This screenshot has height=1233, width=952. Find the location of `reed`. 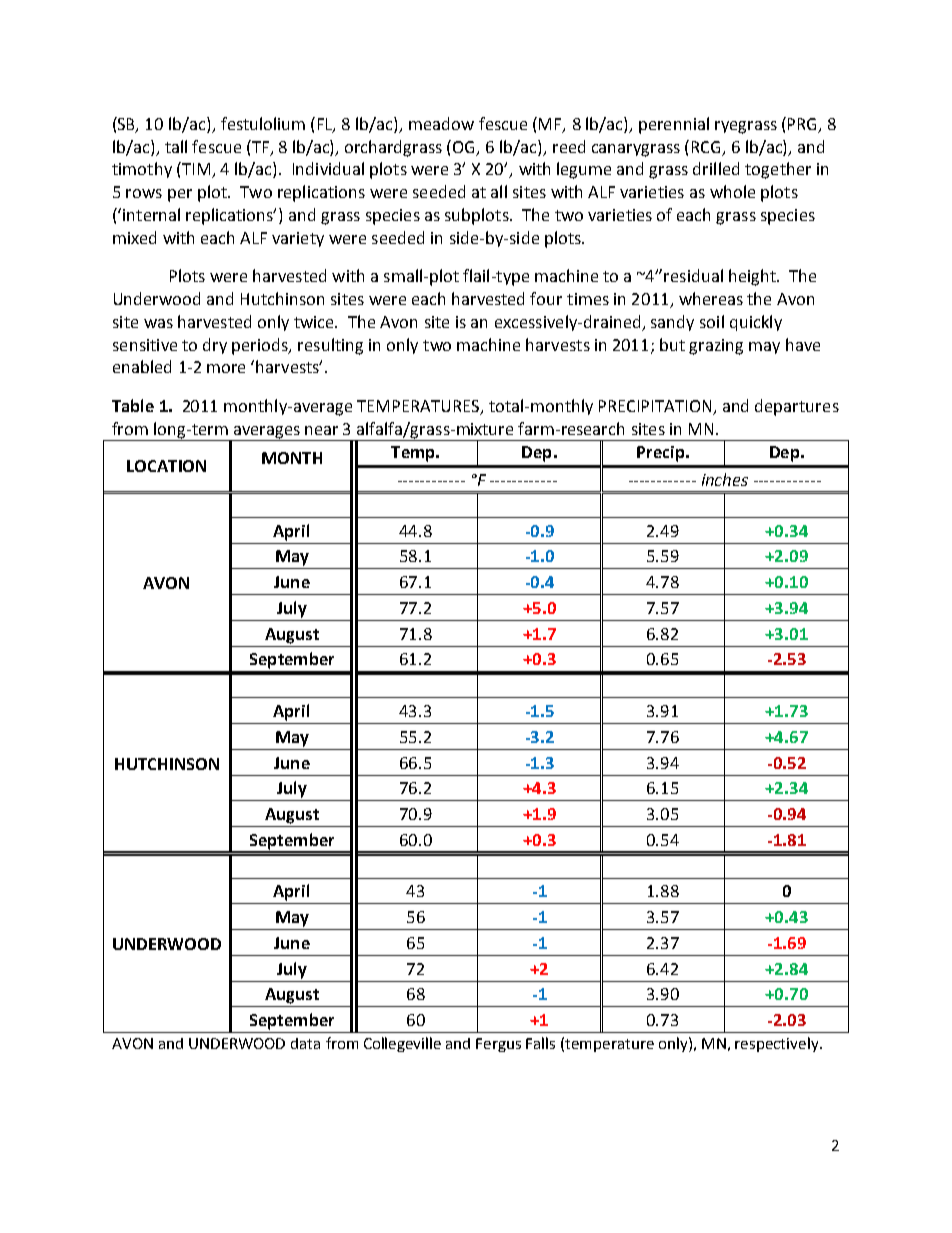

reed is located at coordinates (569, 146).
